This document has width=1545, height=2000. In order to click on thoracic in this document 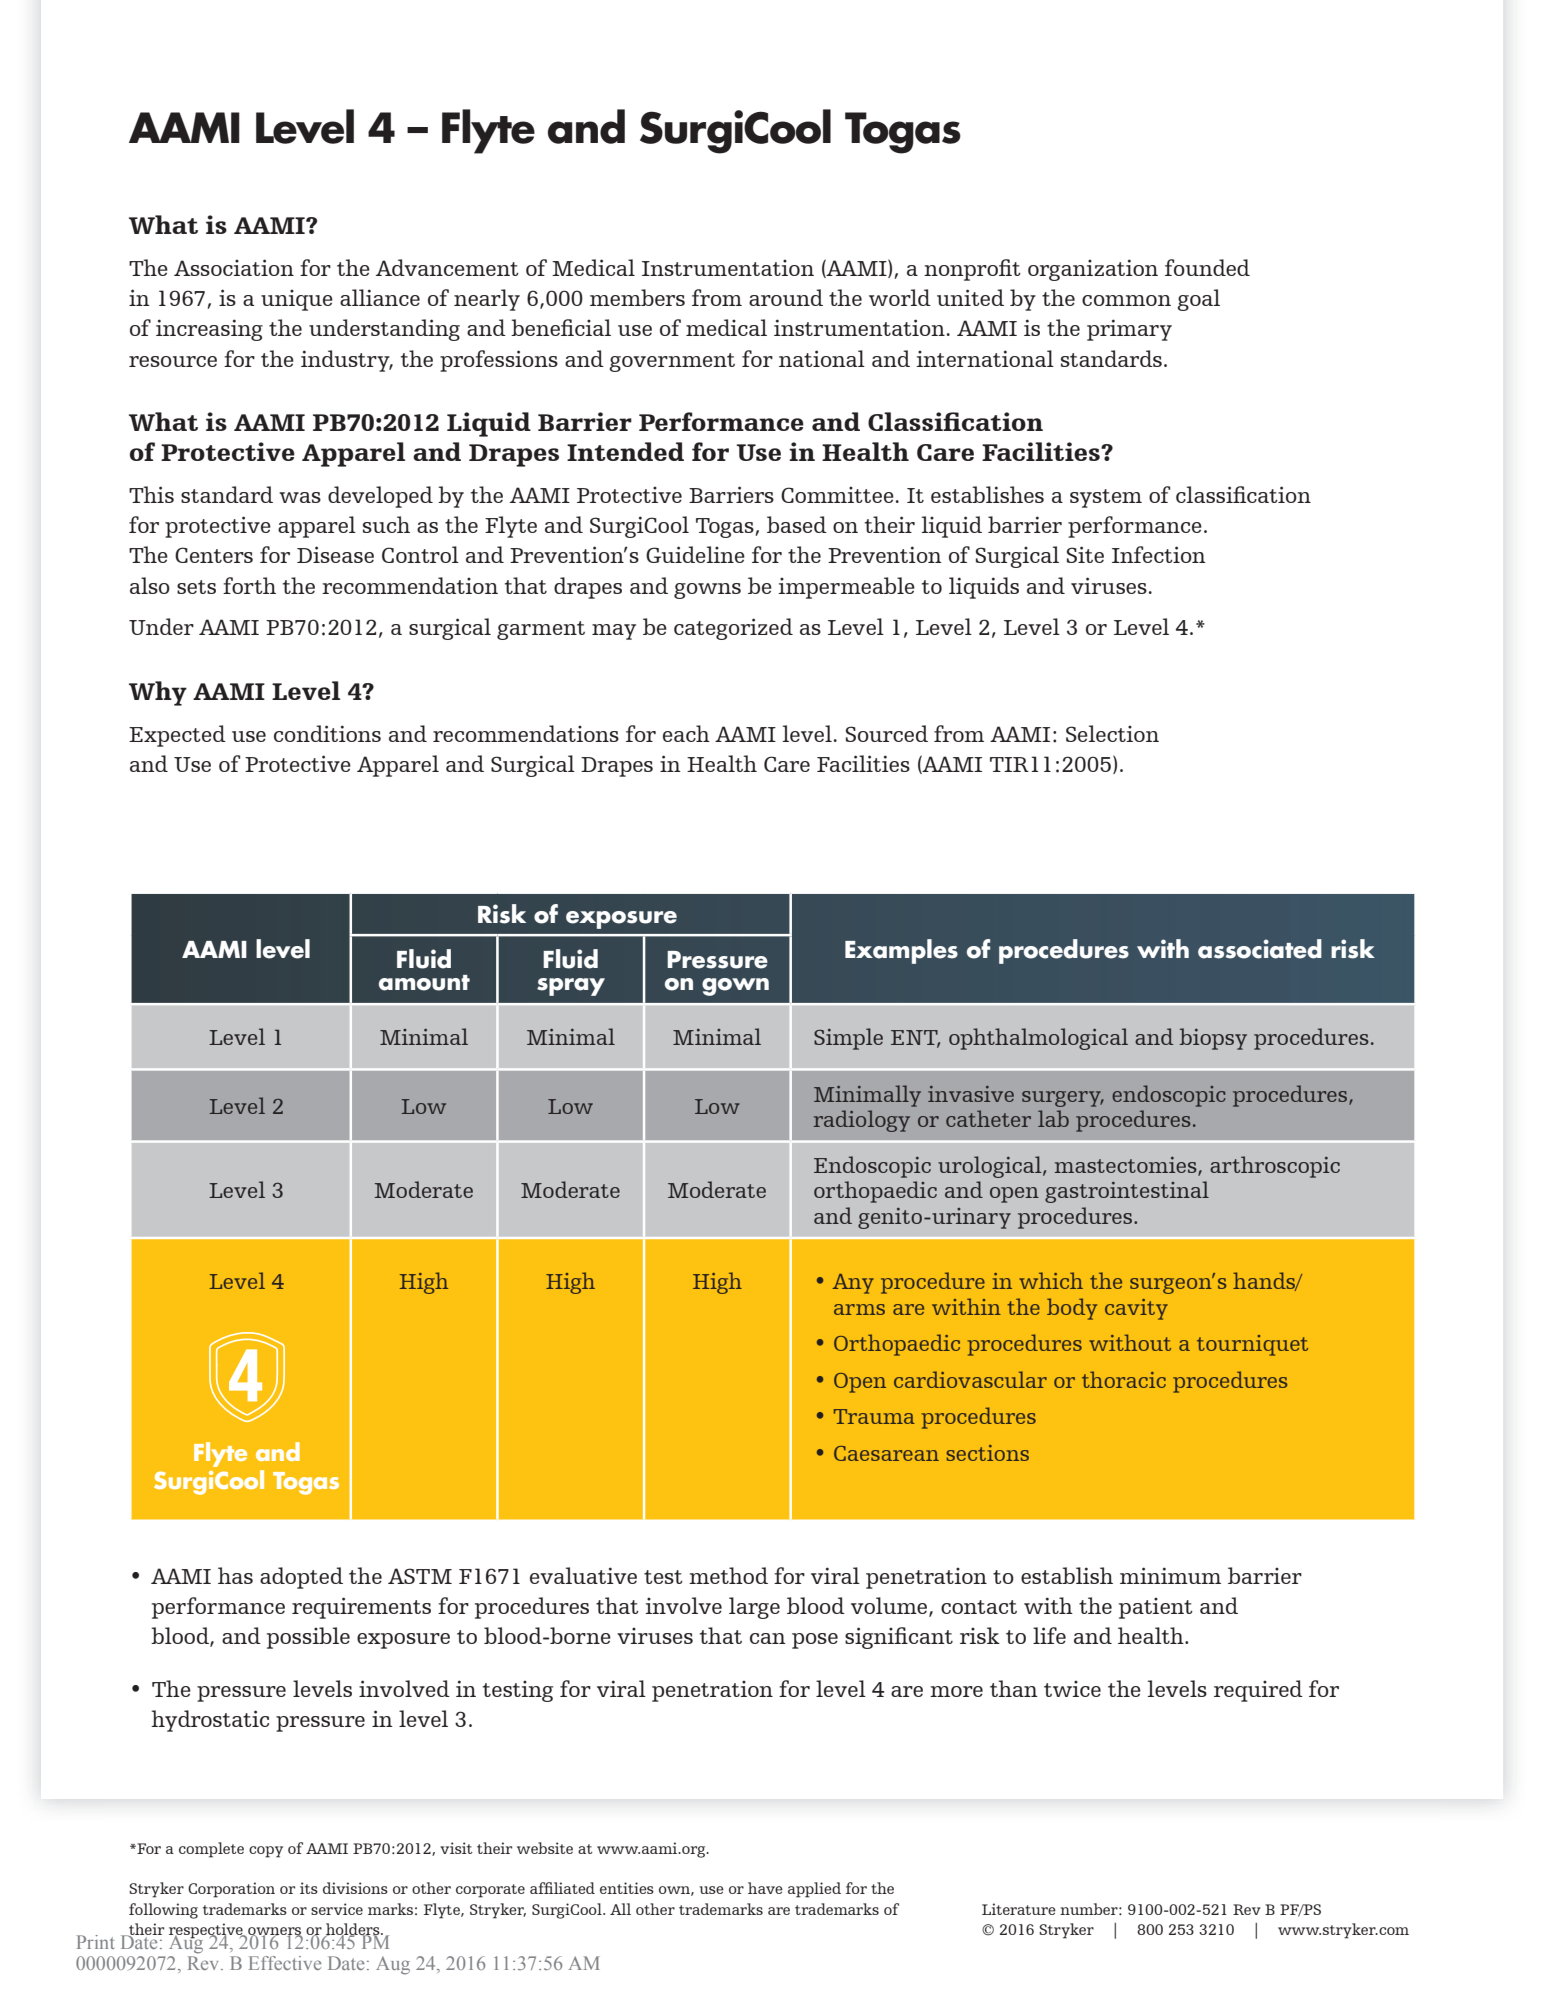, I will do `click(1124, 1379)`.
